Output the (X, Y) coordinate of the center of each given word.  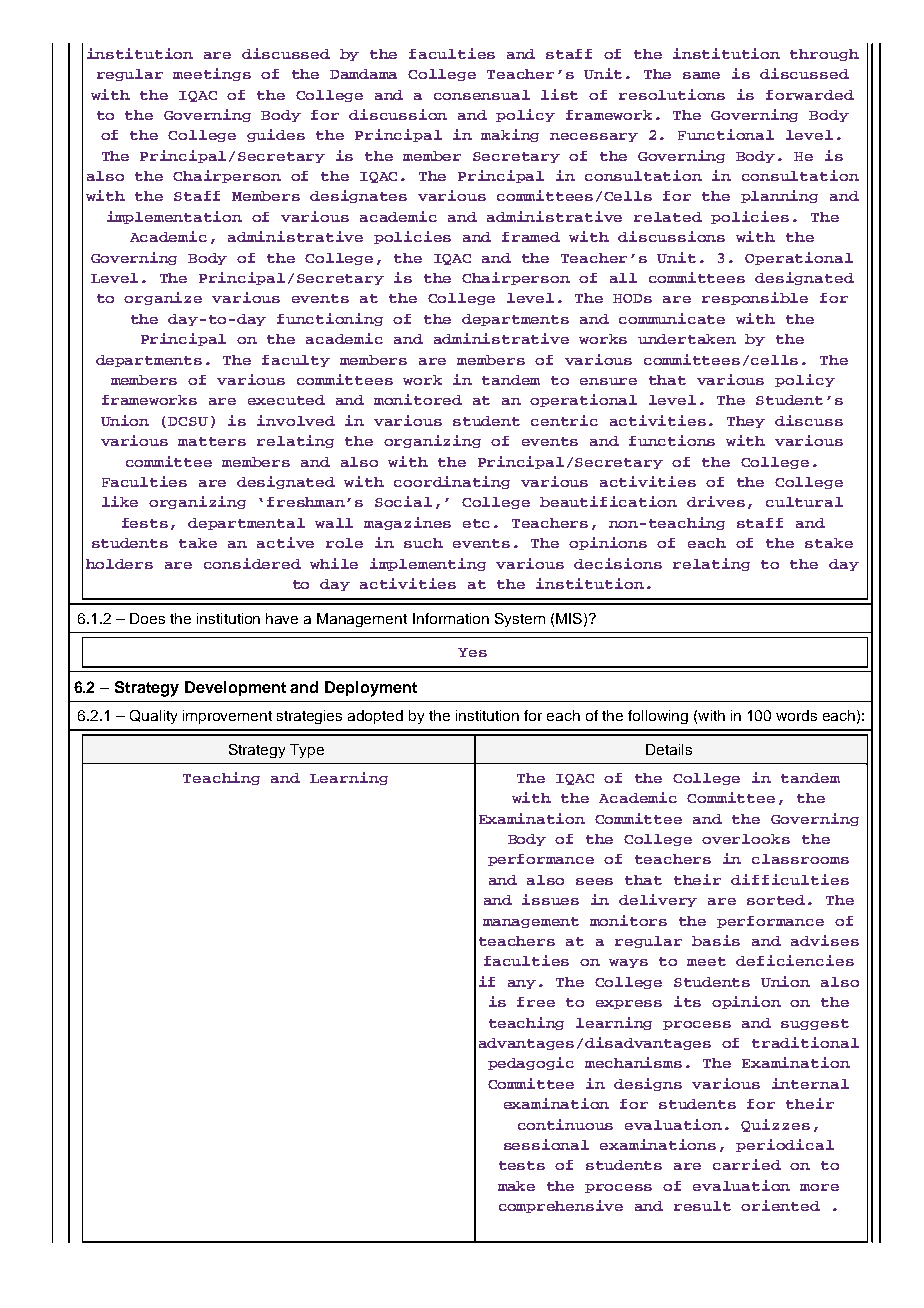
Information (451, 618)
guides (276, 135)
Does (147, 618)
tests (522, 1165)
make (516, 1186)
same (701, 75)
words (796, 715)
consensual (482, 95)
